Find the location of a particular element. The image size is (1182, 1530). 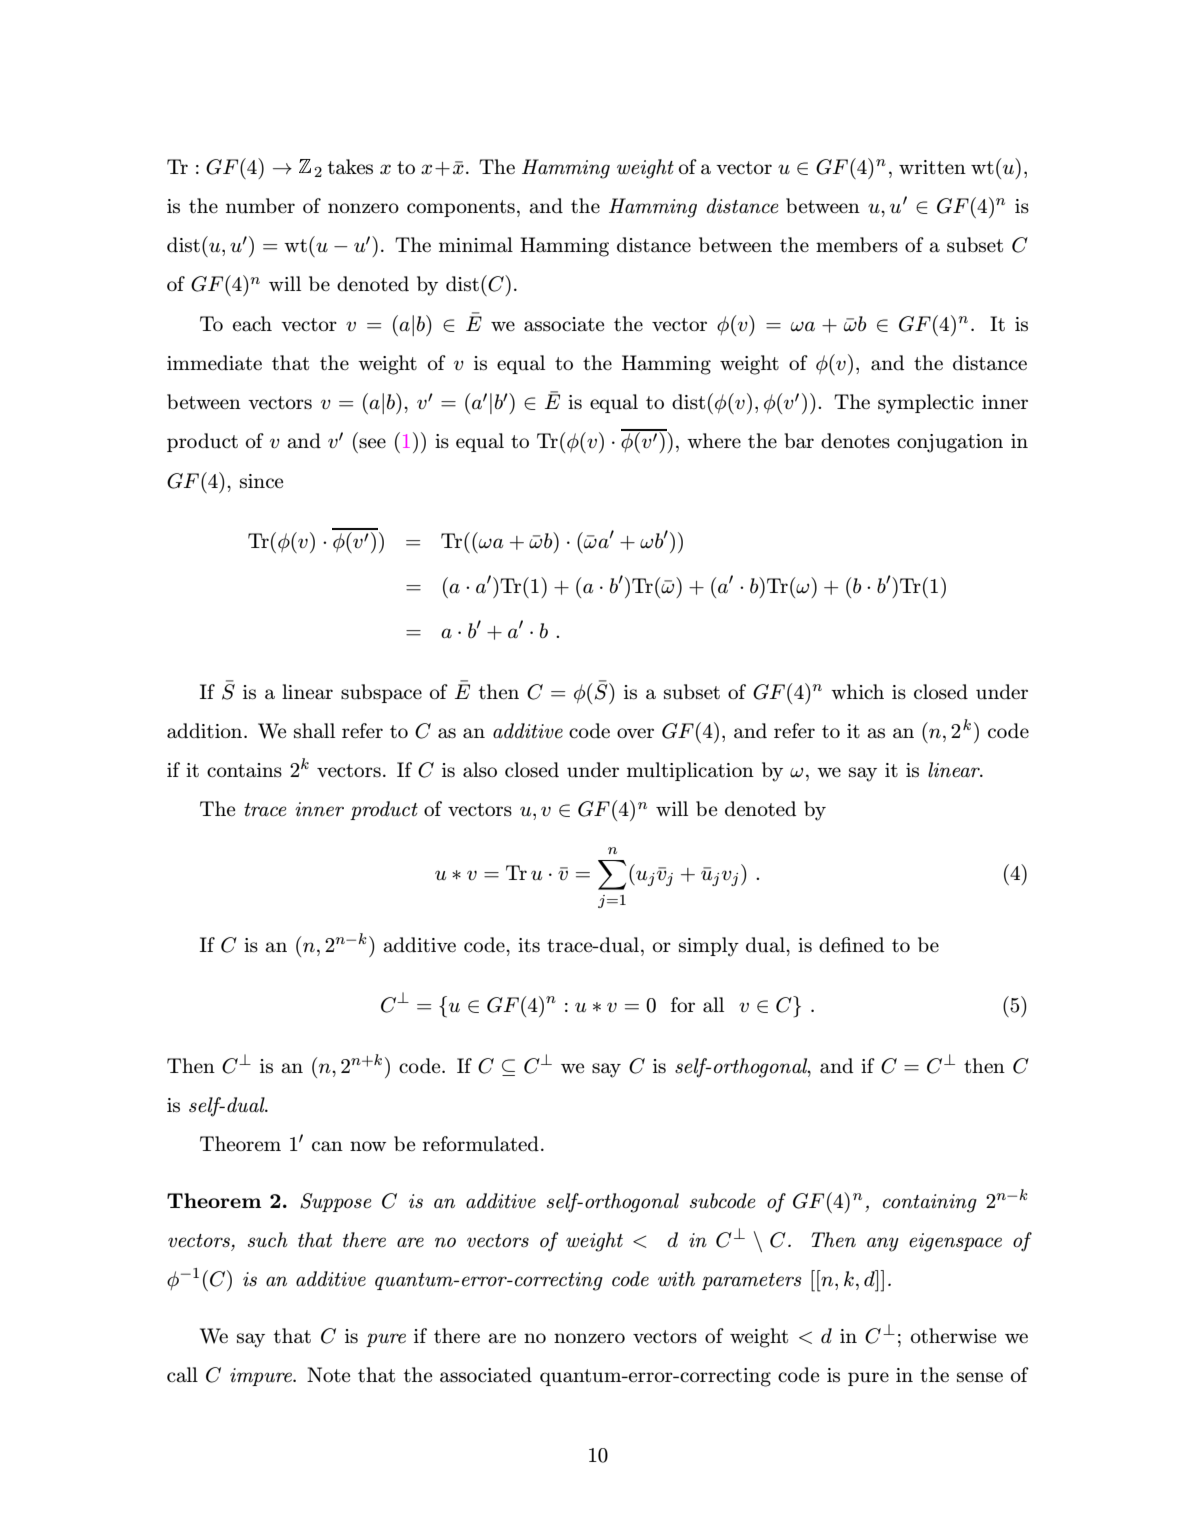

which is located at coordinates (857, 692).
